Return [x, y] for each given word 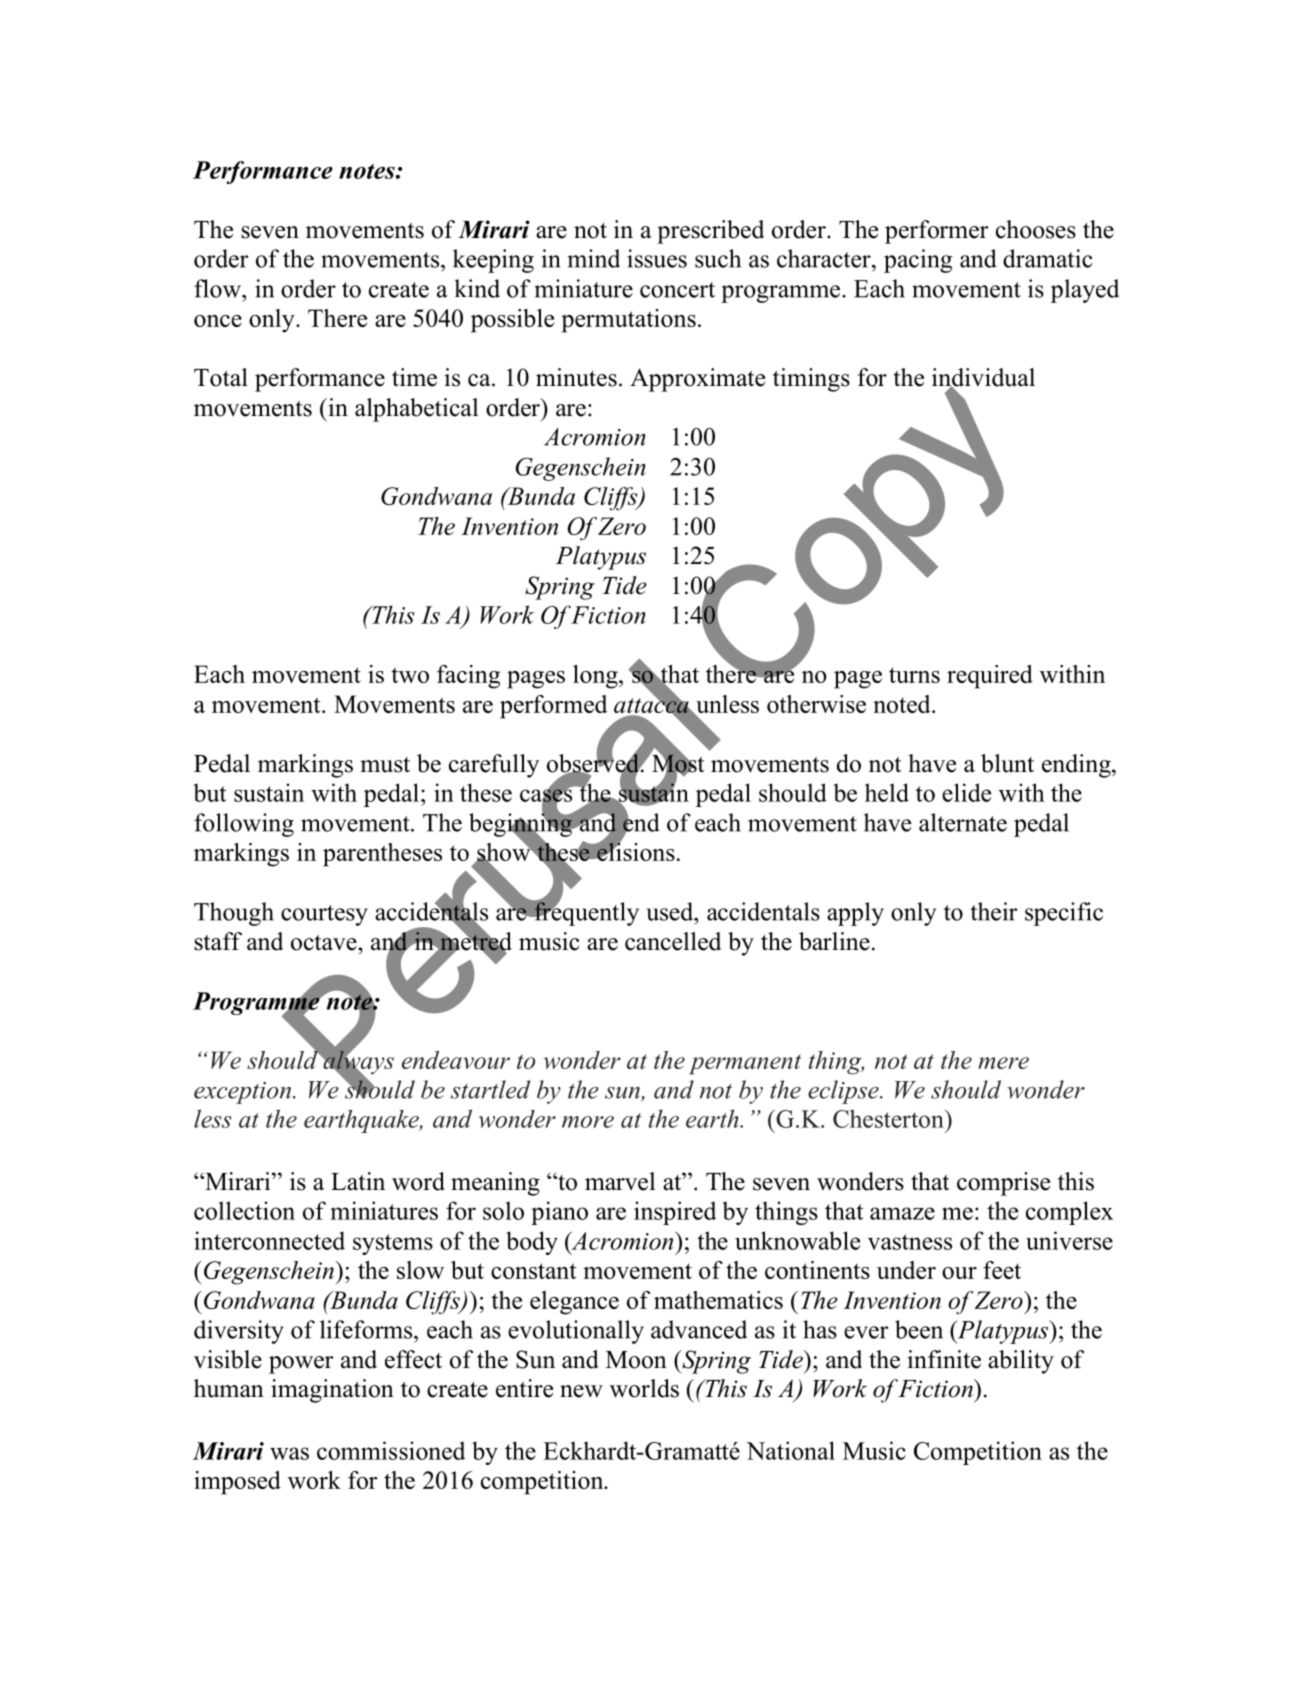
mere [1003, 1063]
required [990, 677]
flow [218, 288]
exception [244, 1093]
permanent [745, 1064]
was [289, 1453]
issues [657, 258]
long [596, 677]
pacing [918, 261]
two [410, 675]
